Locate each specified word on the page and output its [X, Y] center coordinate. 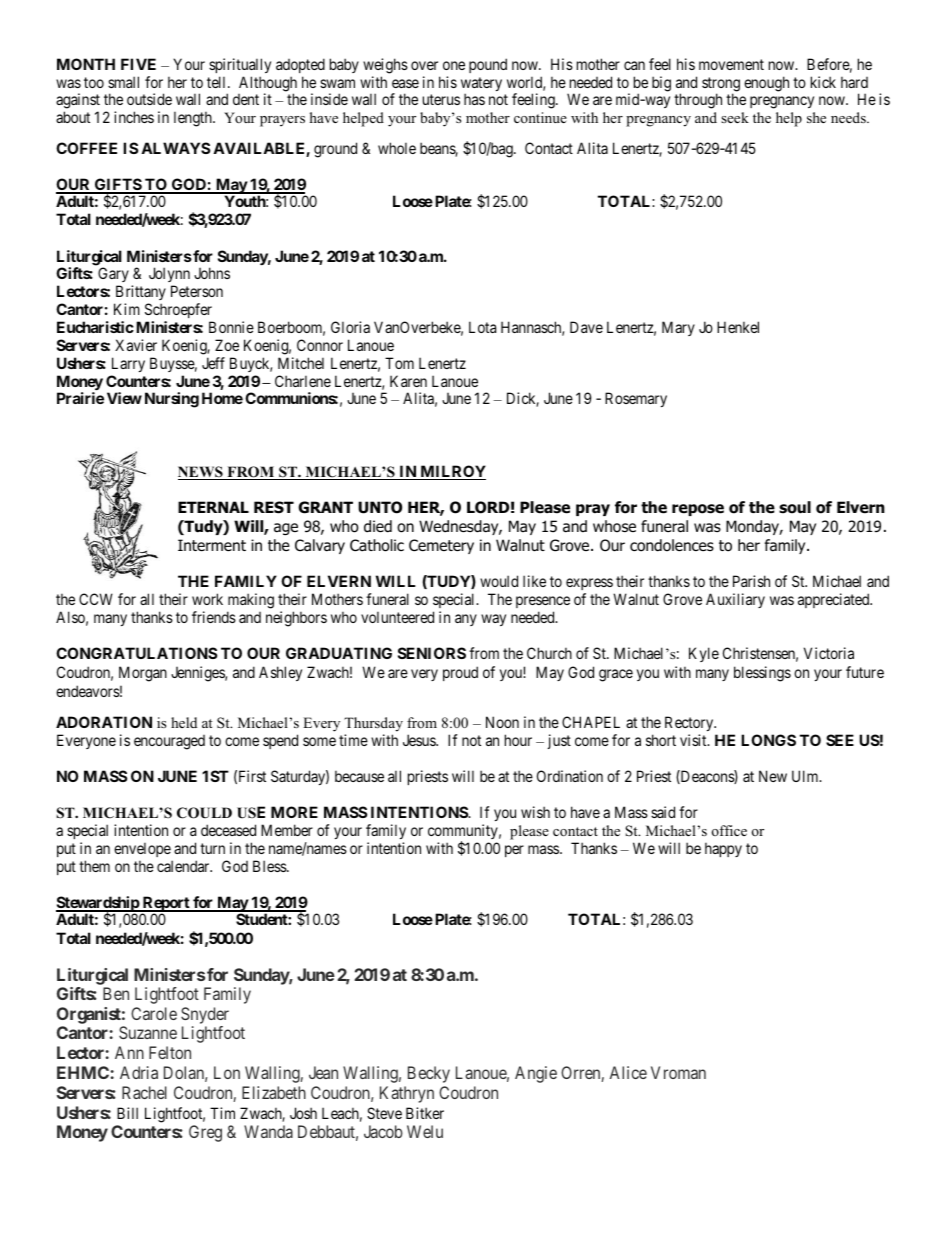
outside [149, 99]
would [499, 581]
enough [766, 84]
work [207, 599]
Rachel [144, 1092]
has [474, 99]
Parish [751, 581]
